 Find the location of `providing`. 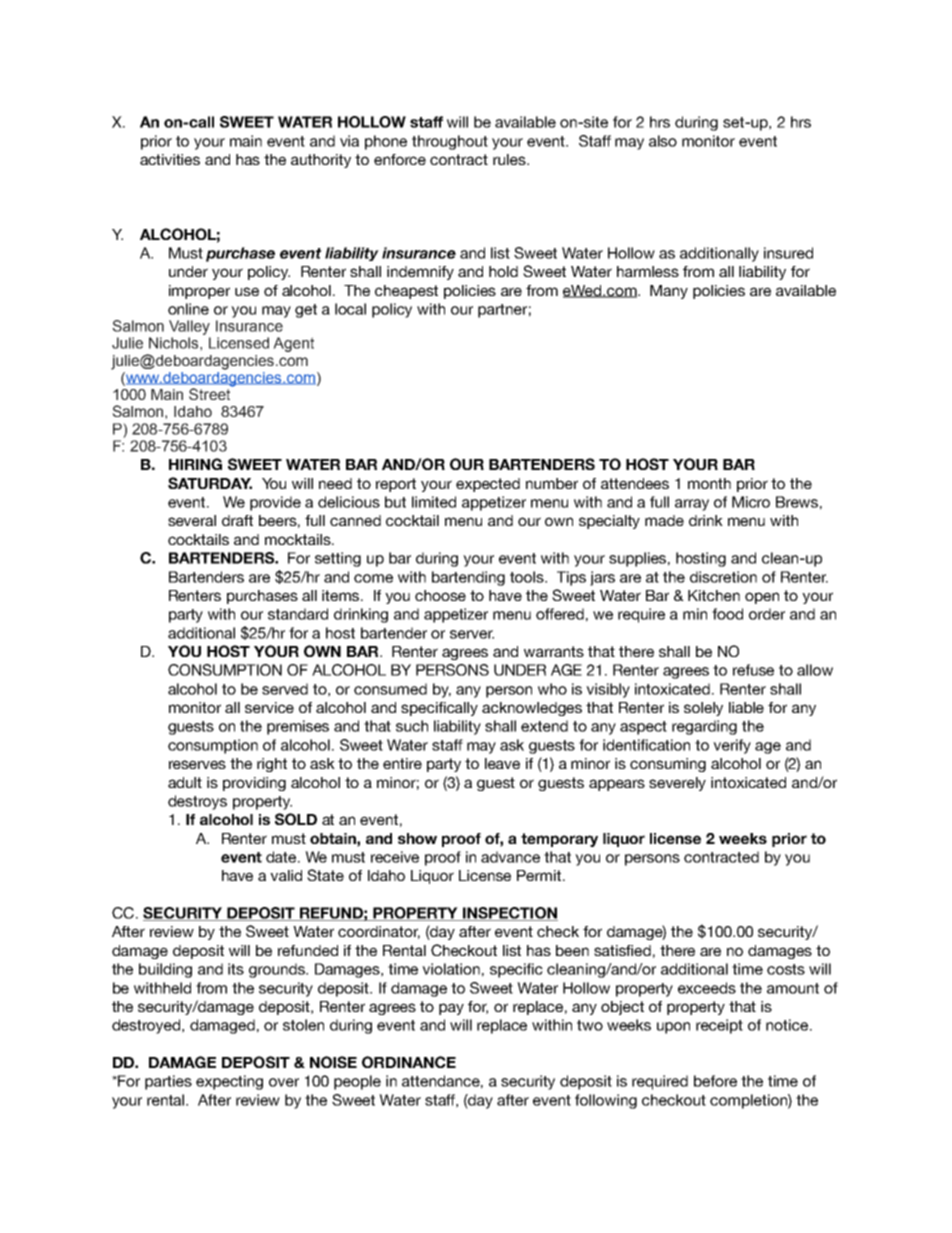

providing is located at coordinates (254, 784).
